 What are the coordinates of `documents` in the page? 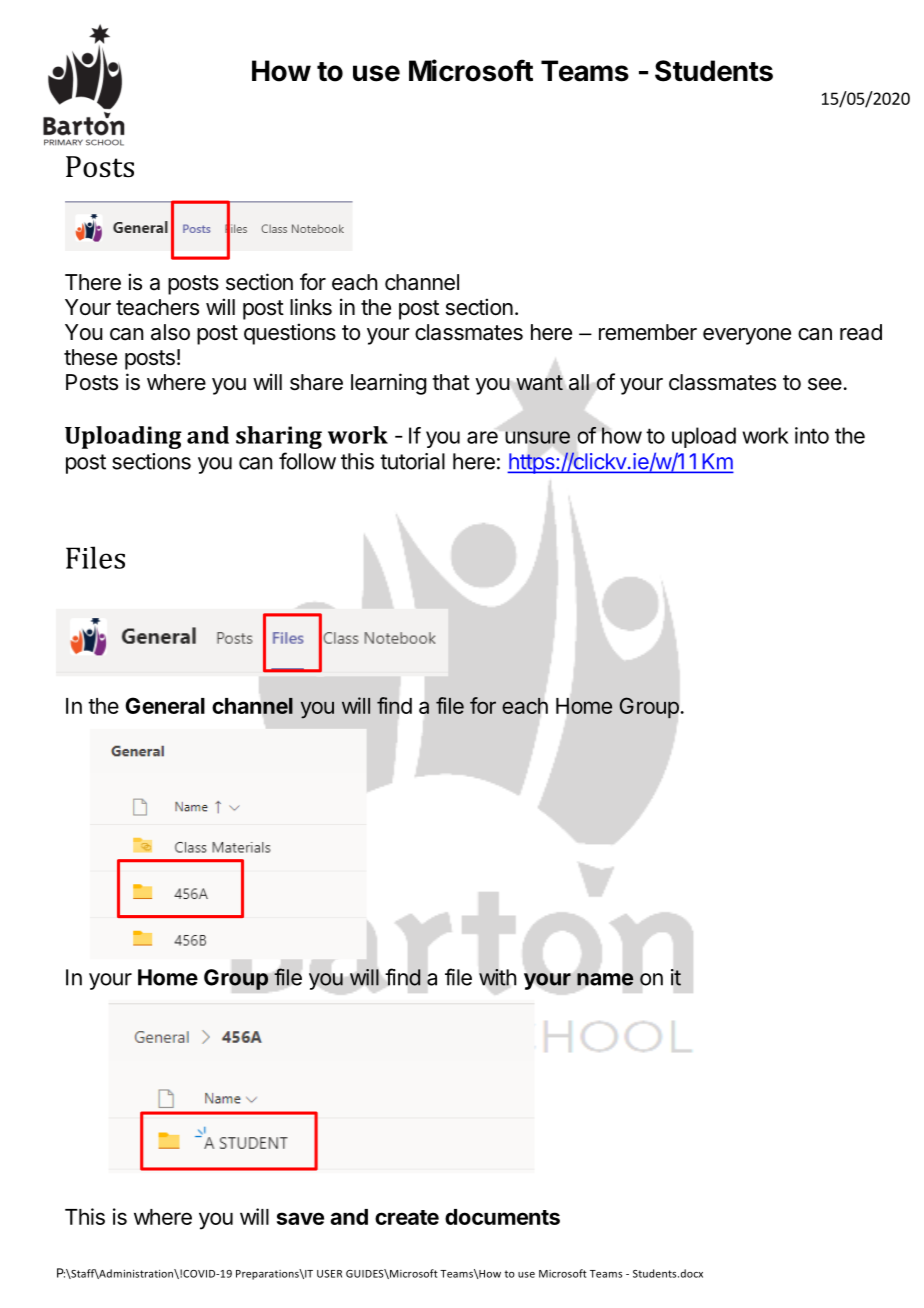 It's located at (502, 1217).
